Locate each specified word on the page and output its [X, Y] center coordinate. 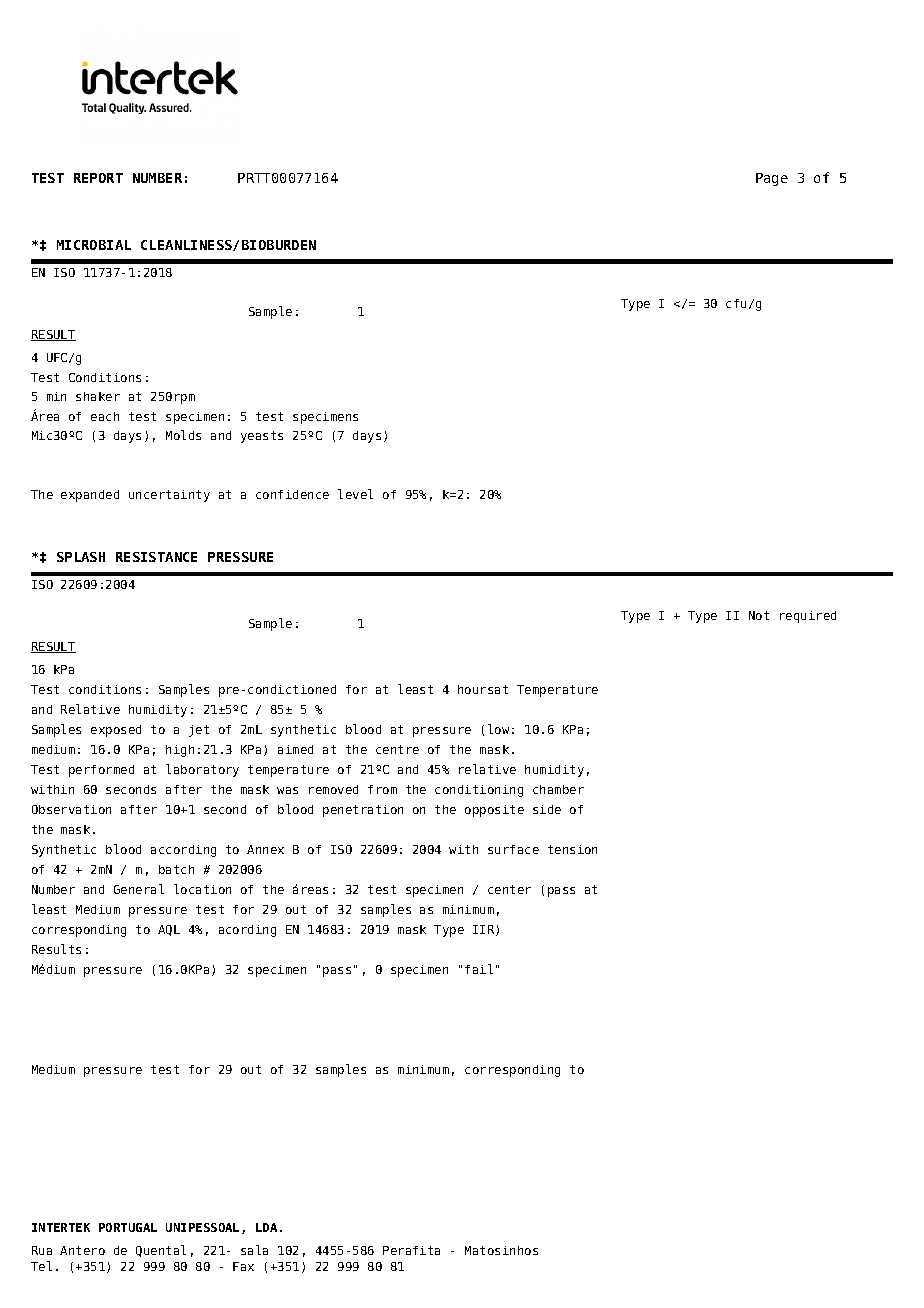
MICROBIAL [94, 245]
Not [759, 615]
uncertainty [169, 496]
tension [572, 849]
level [355, 494]
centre [397, 749]
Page [772, 179]
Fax [243, 1266]
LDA [266, 1227]
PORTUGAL [128, 1227]
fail [479, 969]
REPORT [98, 178]
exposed [116, 731]
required [808, 617]
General [139, 889]
